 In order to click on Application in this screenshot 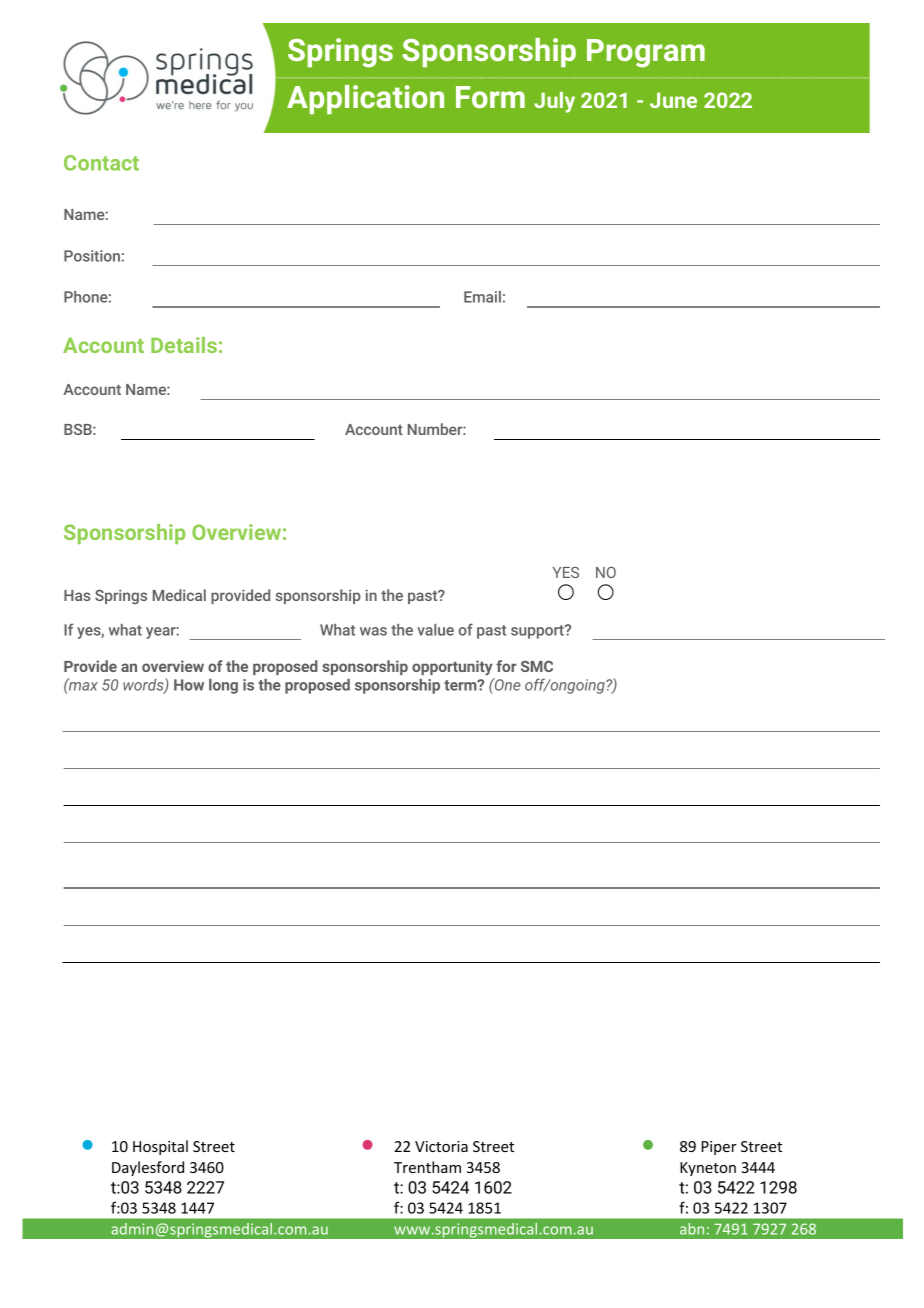, I will do `click(365, 99)`.
